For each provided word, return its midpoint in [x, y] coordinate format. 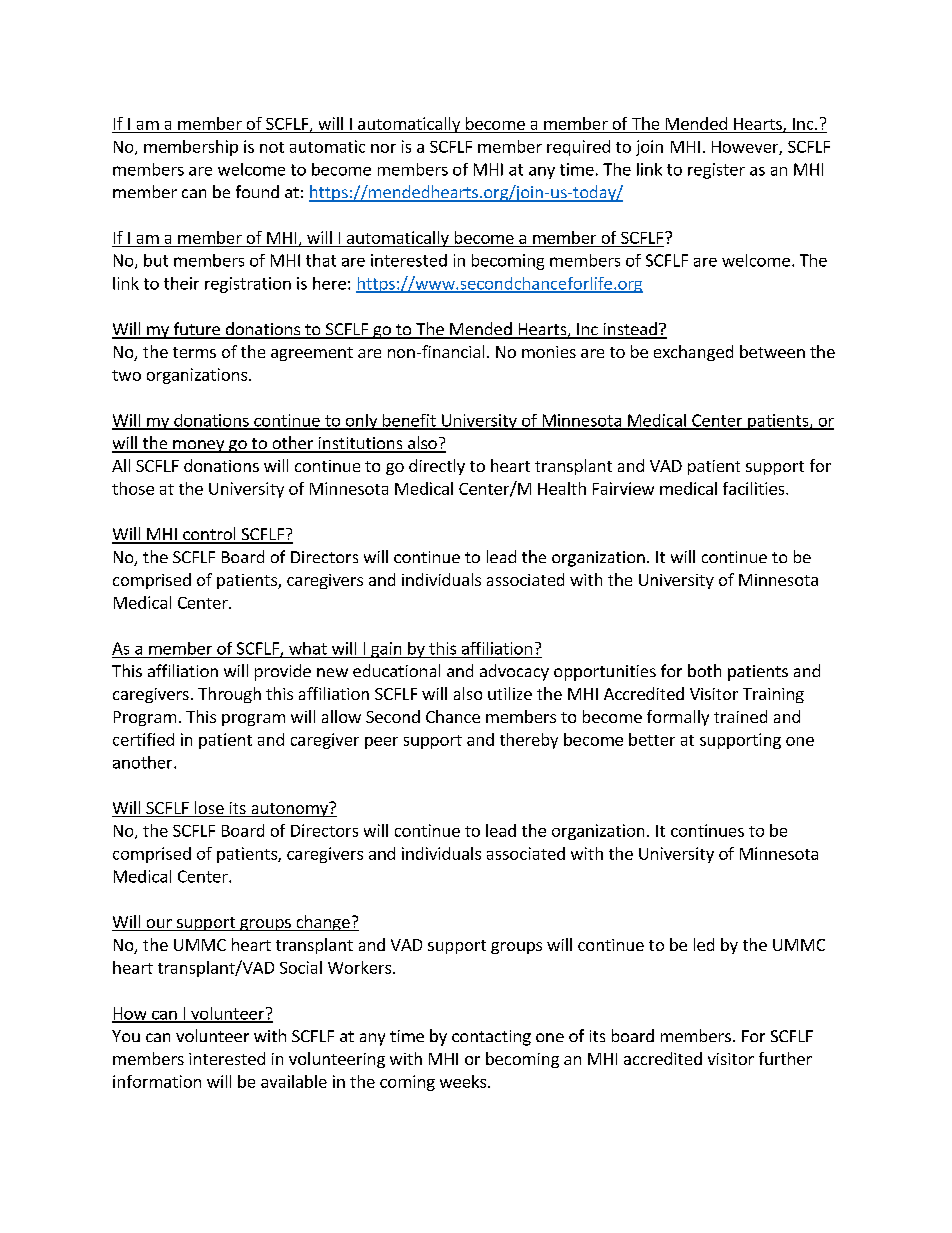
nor [383, 148]
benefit [409, 421]
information [157, 1081]
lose [209, 809]
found [257, 191]
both [704, 670]
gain [386, 650]
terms [194, 352]
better [652, 739]
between [772, 351]
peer [381, 743]
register [716, 171]
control [209, 535]
